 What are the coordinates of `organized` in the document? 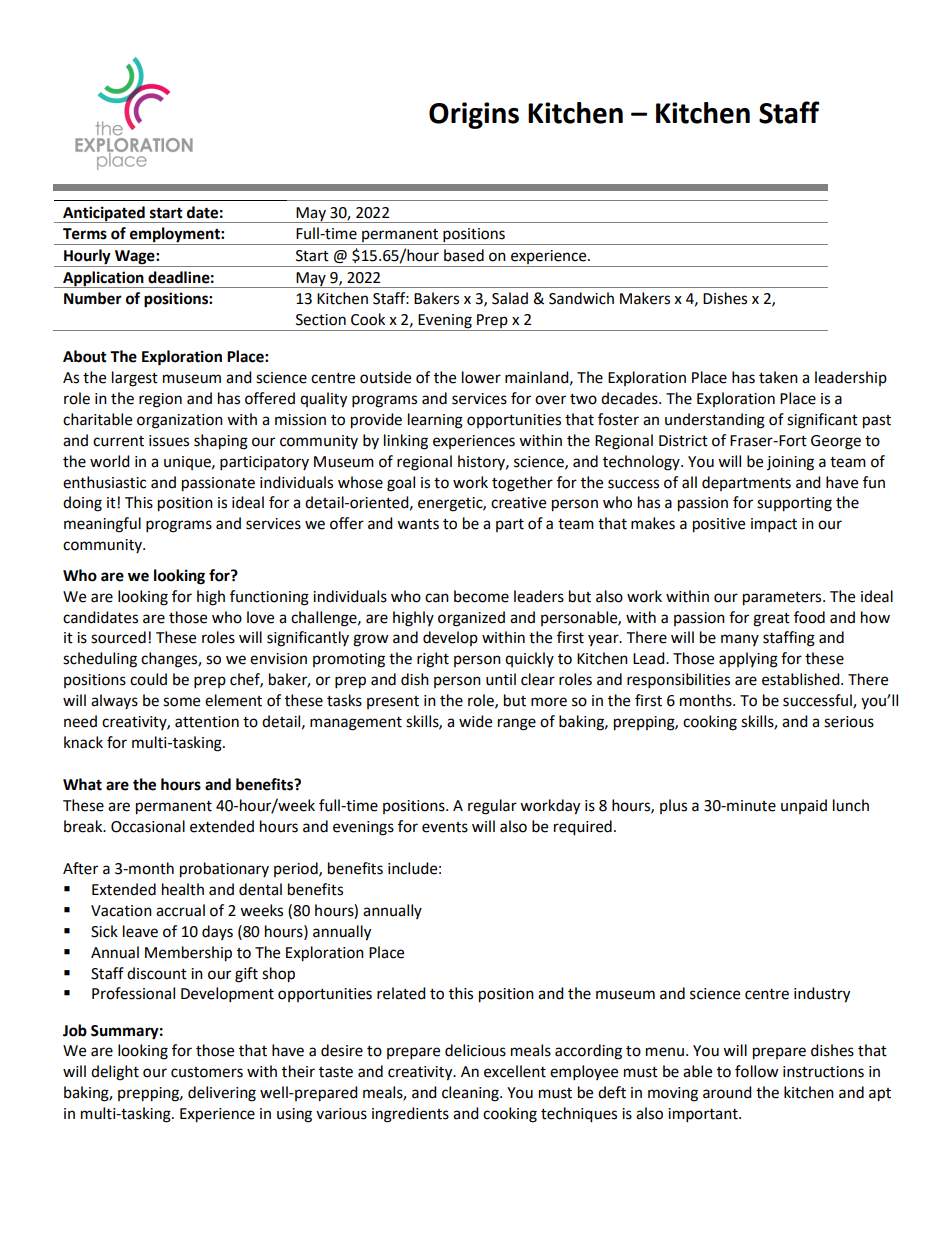 It's located at (471, 619).
